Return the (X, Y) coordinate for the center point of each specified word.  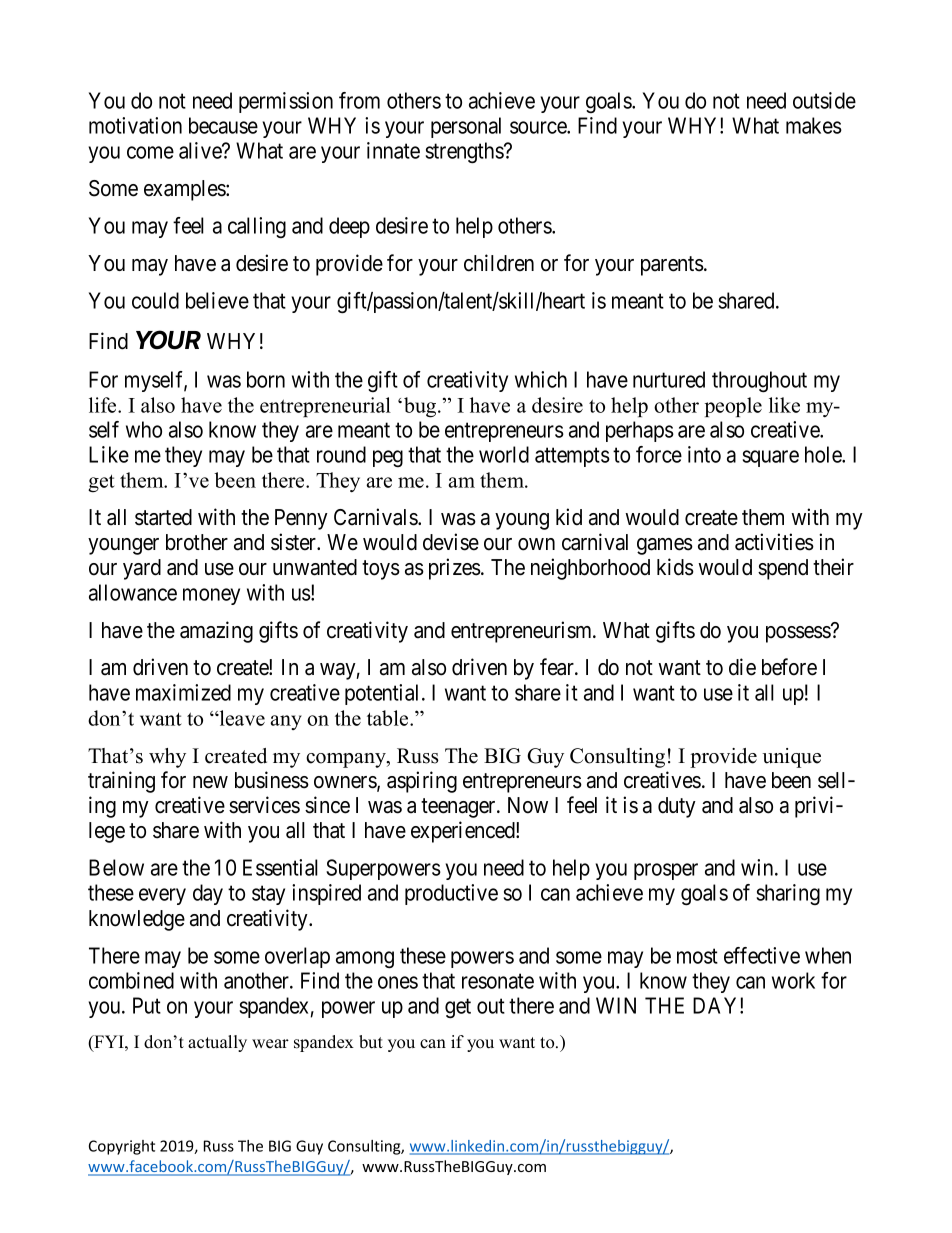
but (371, 1042)
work (793, 980)
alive (201, 150)
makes (814, 125)
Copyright (122, 1147)
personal (466, 127)
